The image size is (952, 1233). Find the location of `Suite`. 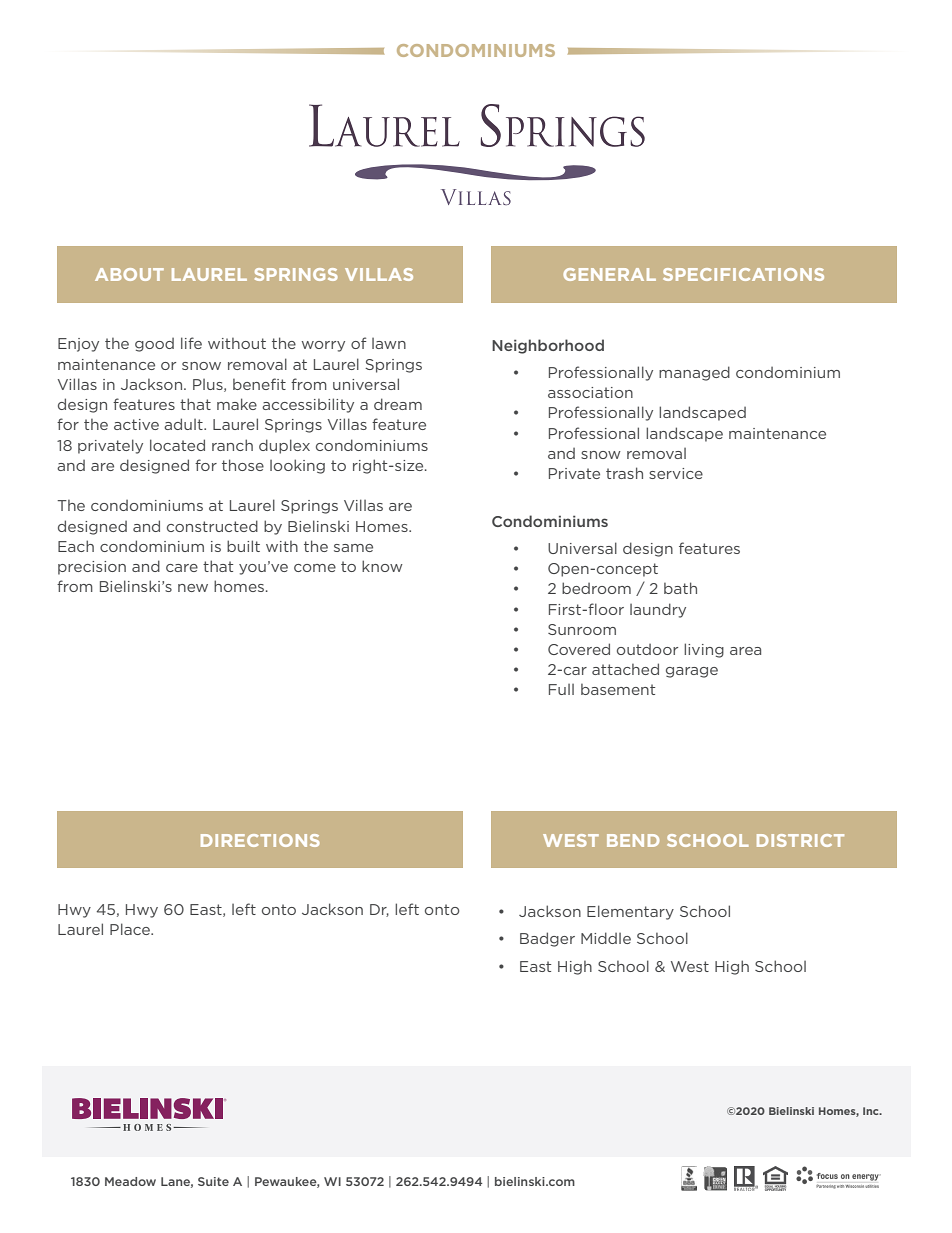

Suite is located at coordinates (213, 1181).
